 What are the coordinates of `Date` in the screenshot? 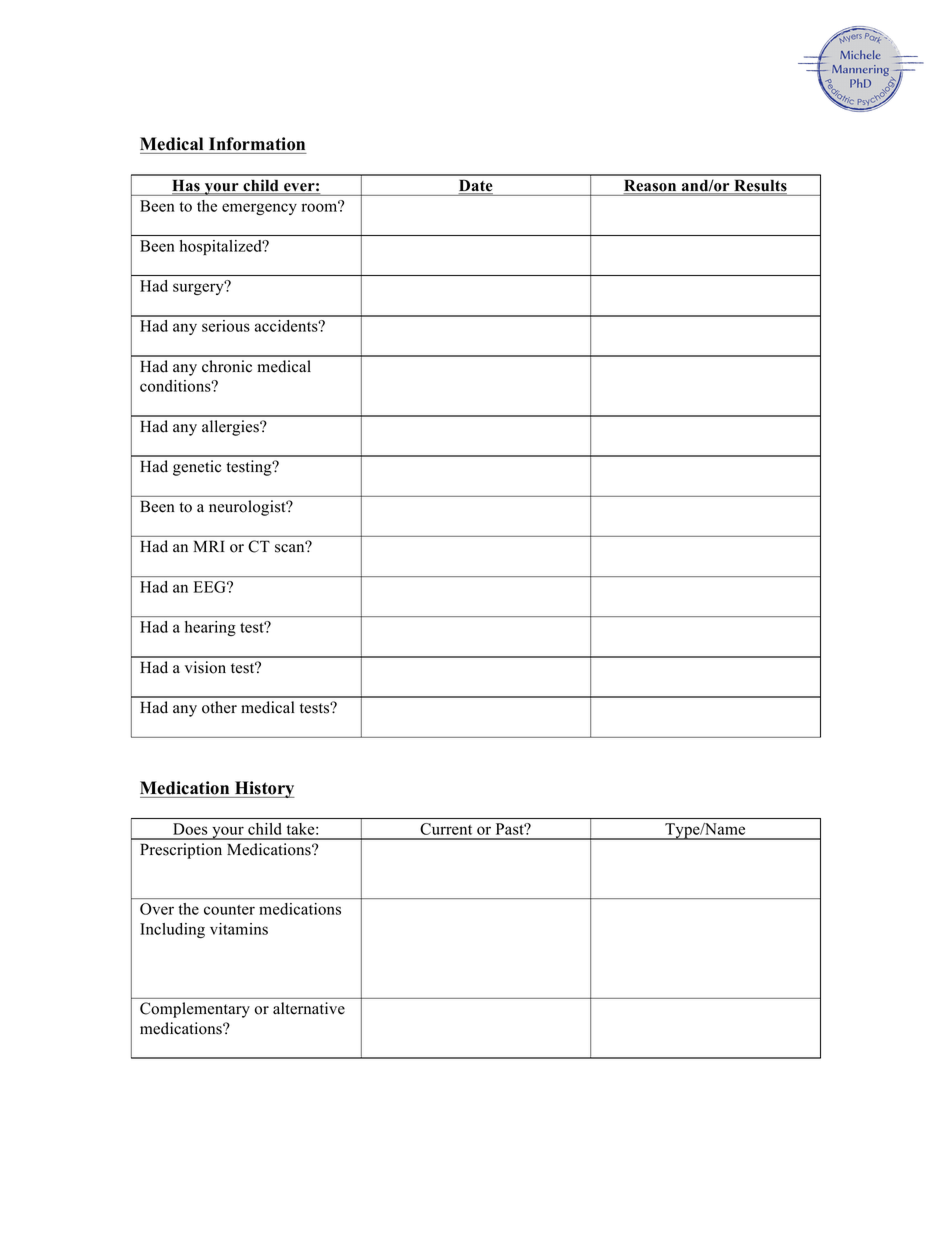 It's located at (476, 187).
